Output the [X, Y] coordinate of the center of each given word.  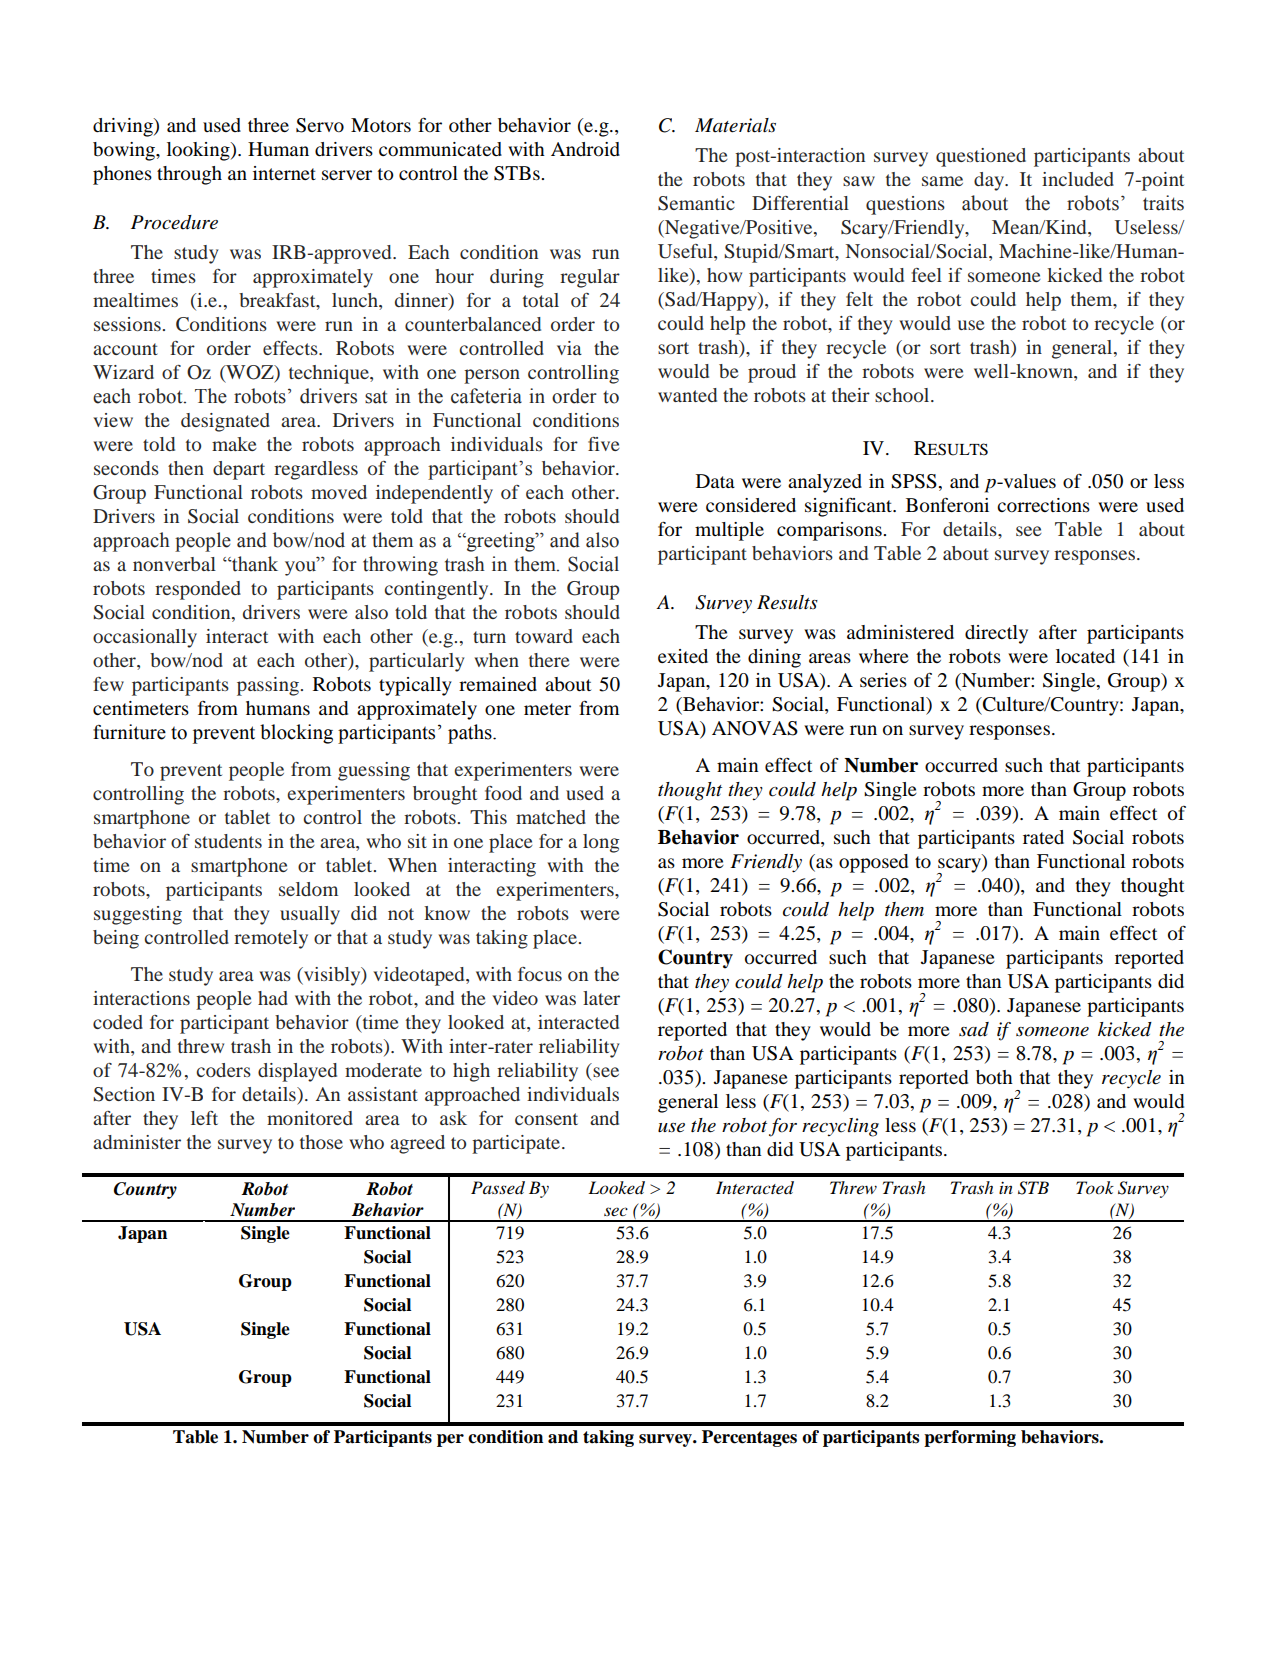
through [189, 175]
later [601, 998]
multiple [729, 531]
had [273, 998]
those [321, 1142]
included [1078, 179]
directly [996, 634]
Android [585, 149]
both [994, 1077]
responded [198, 590]
